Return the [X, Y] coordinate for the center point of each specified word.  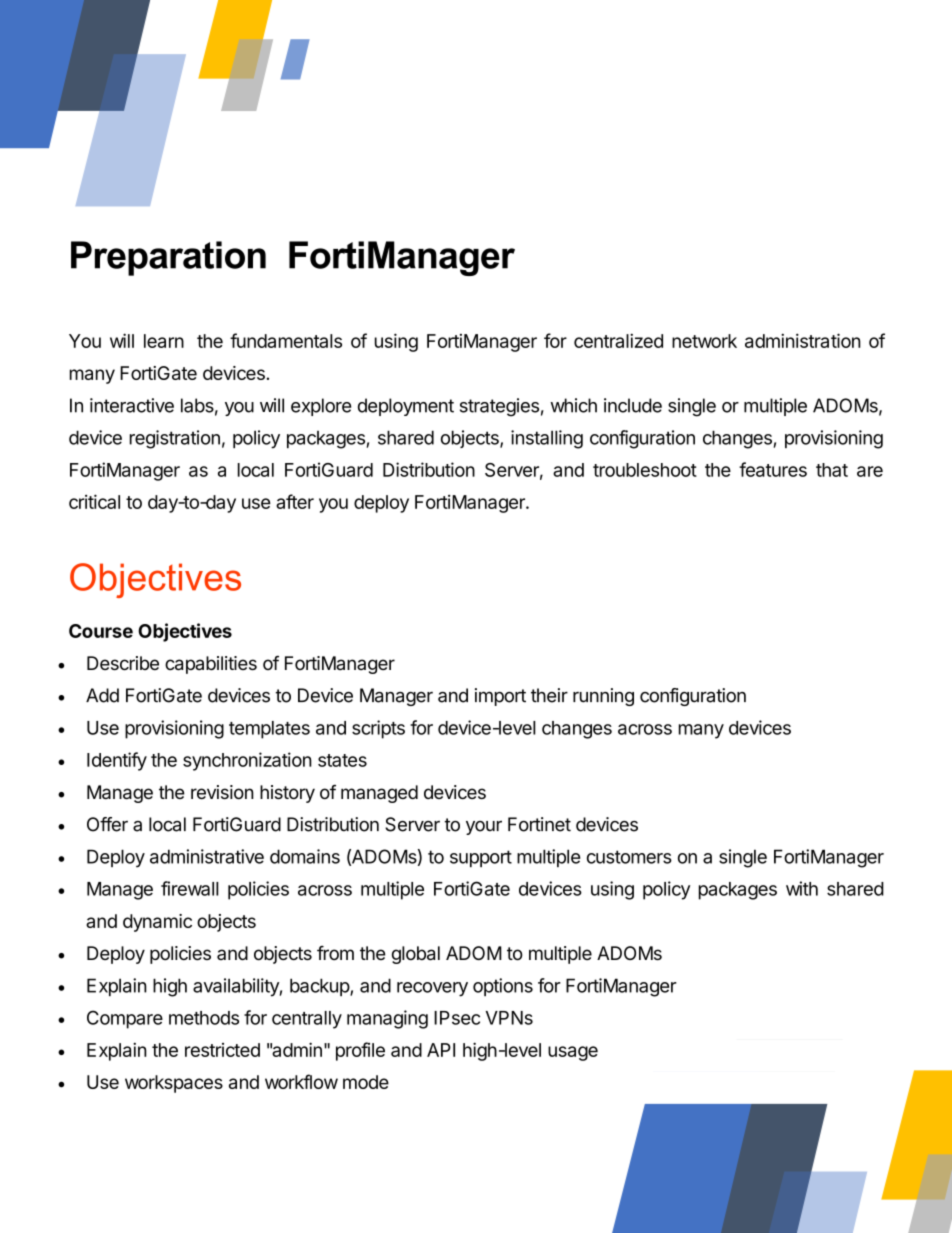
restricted [222, 1050]
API [441, 1050]
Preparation [168, 258]
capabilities [211, 665]
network [704, 341]
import [500, 697]
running [603, 697]
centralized [618, 340]
